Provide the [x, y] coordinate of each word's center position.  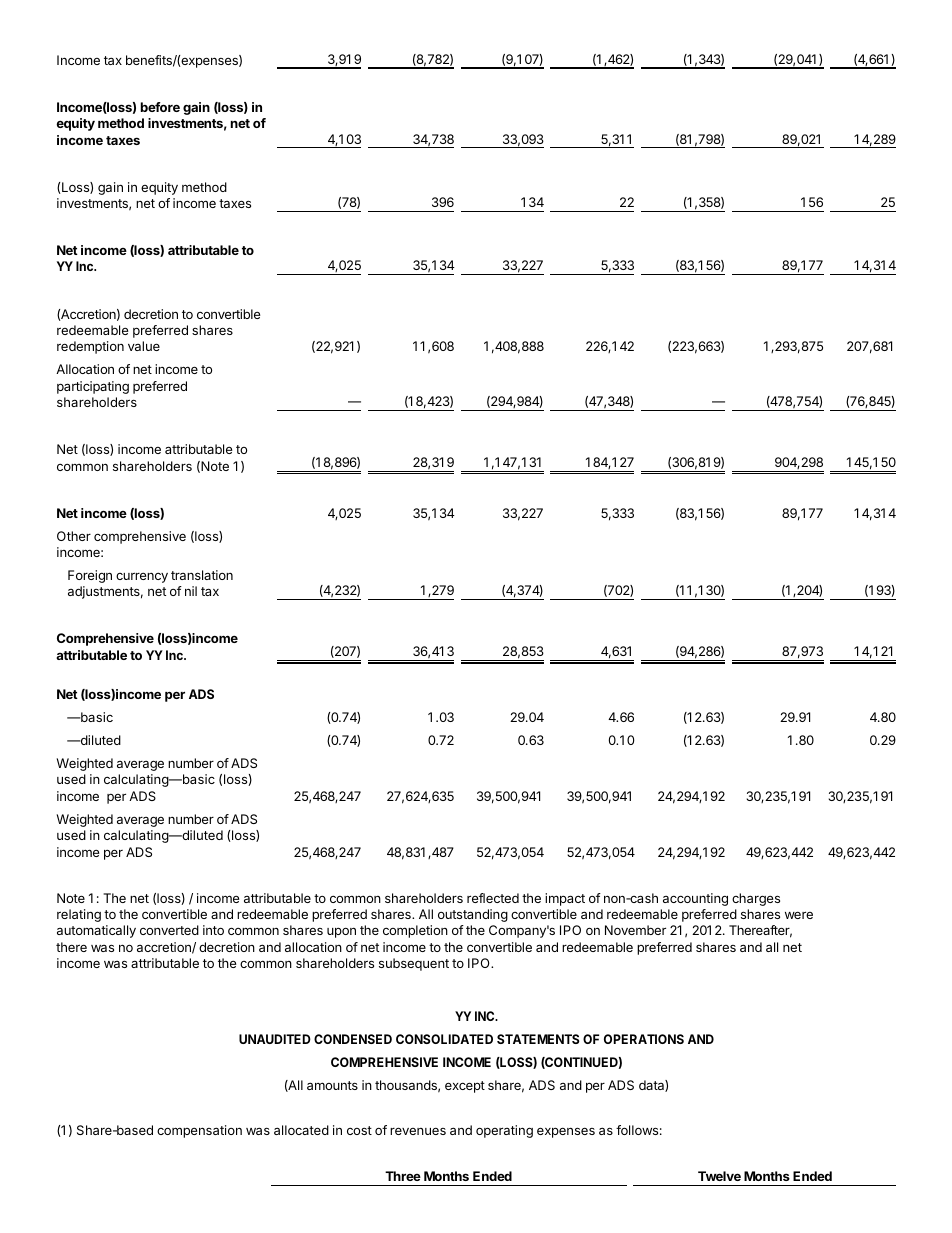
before [160, 107]
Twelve [719, 1176]
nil [191, 591]
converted [169, 930]
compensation [199, 1131]
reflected [493, 898]
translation [202, 575]
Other [74, 536]
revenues [418, 1131]
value [144, 346]
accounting [695, 899]
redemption [90, 347]
